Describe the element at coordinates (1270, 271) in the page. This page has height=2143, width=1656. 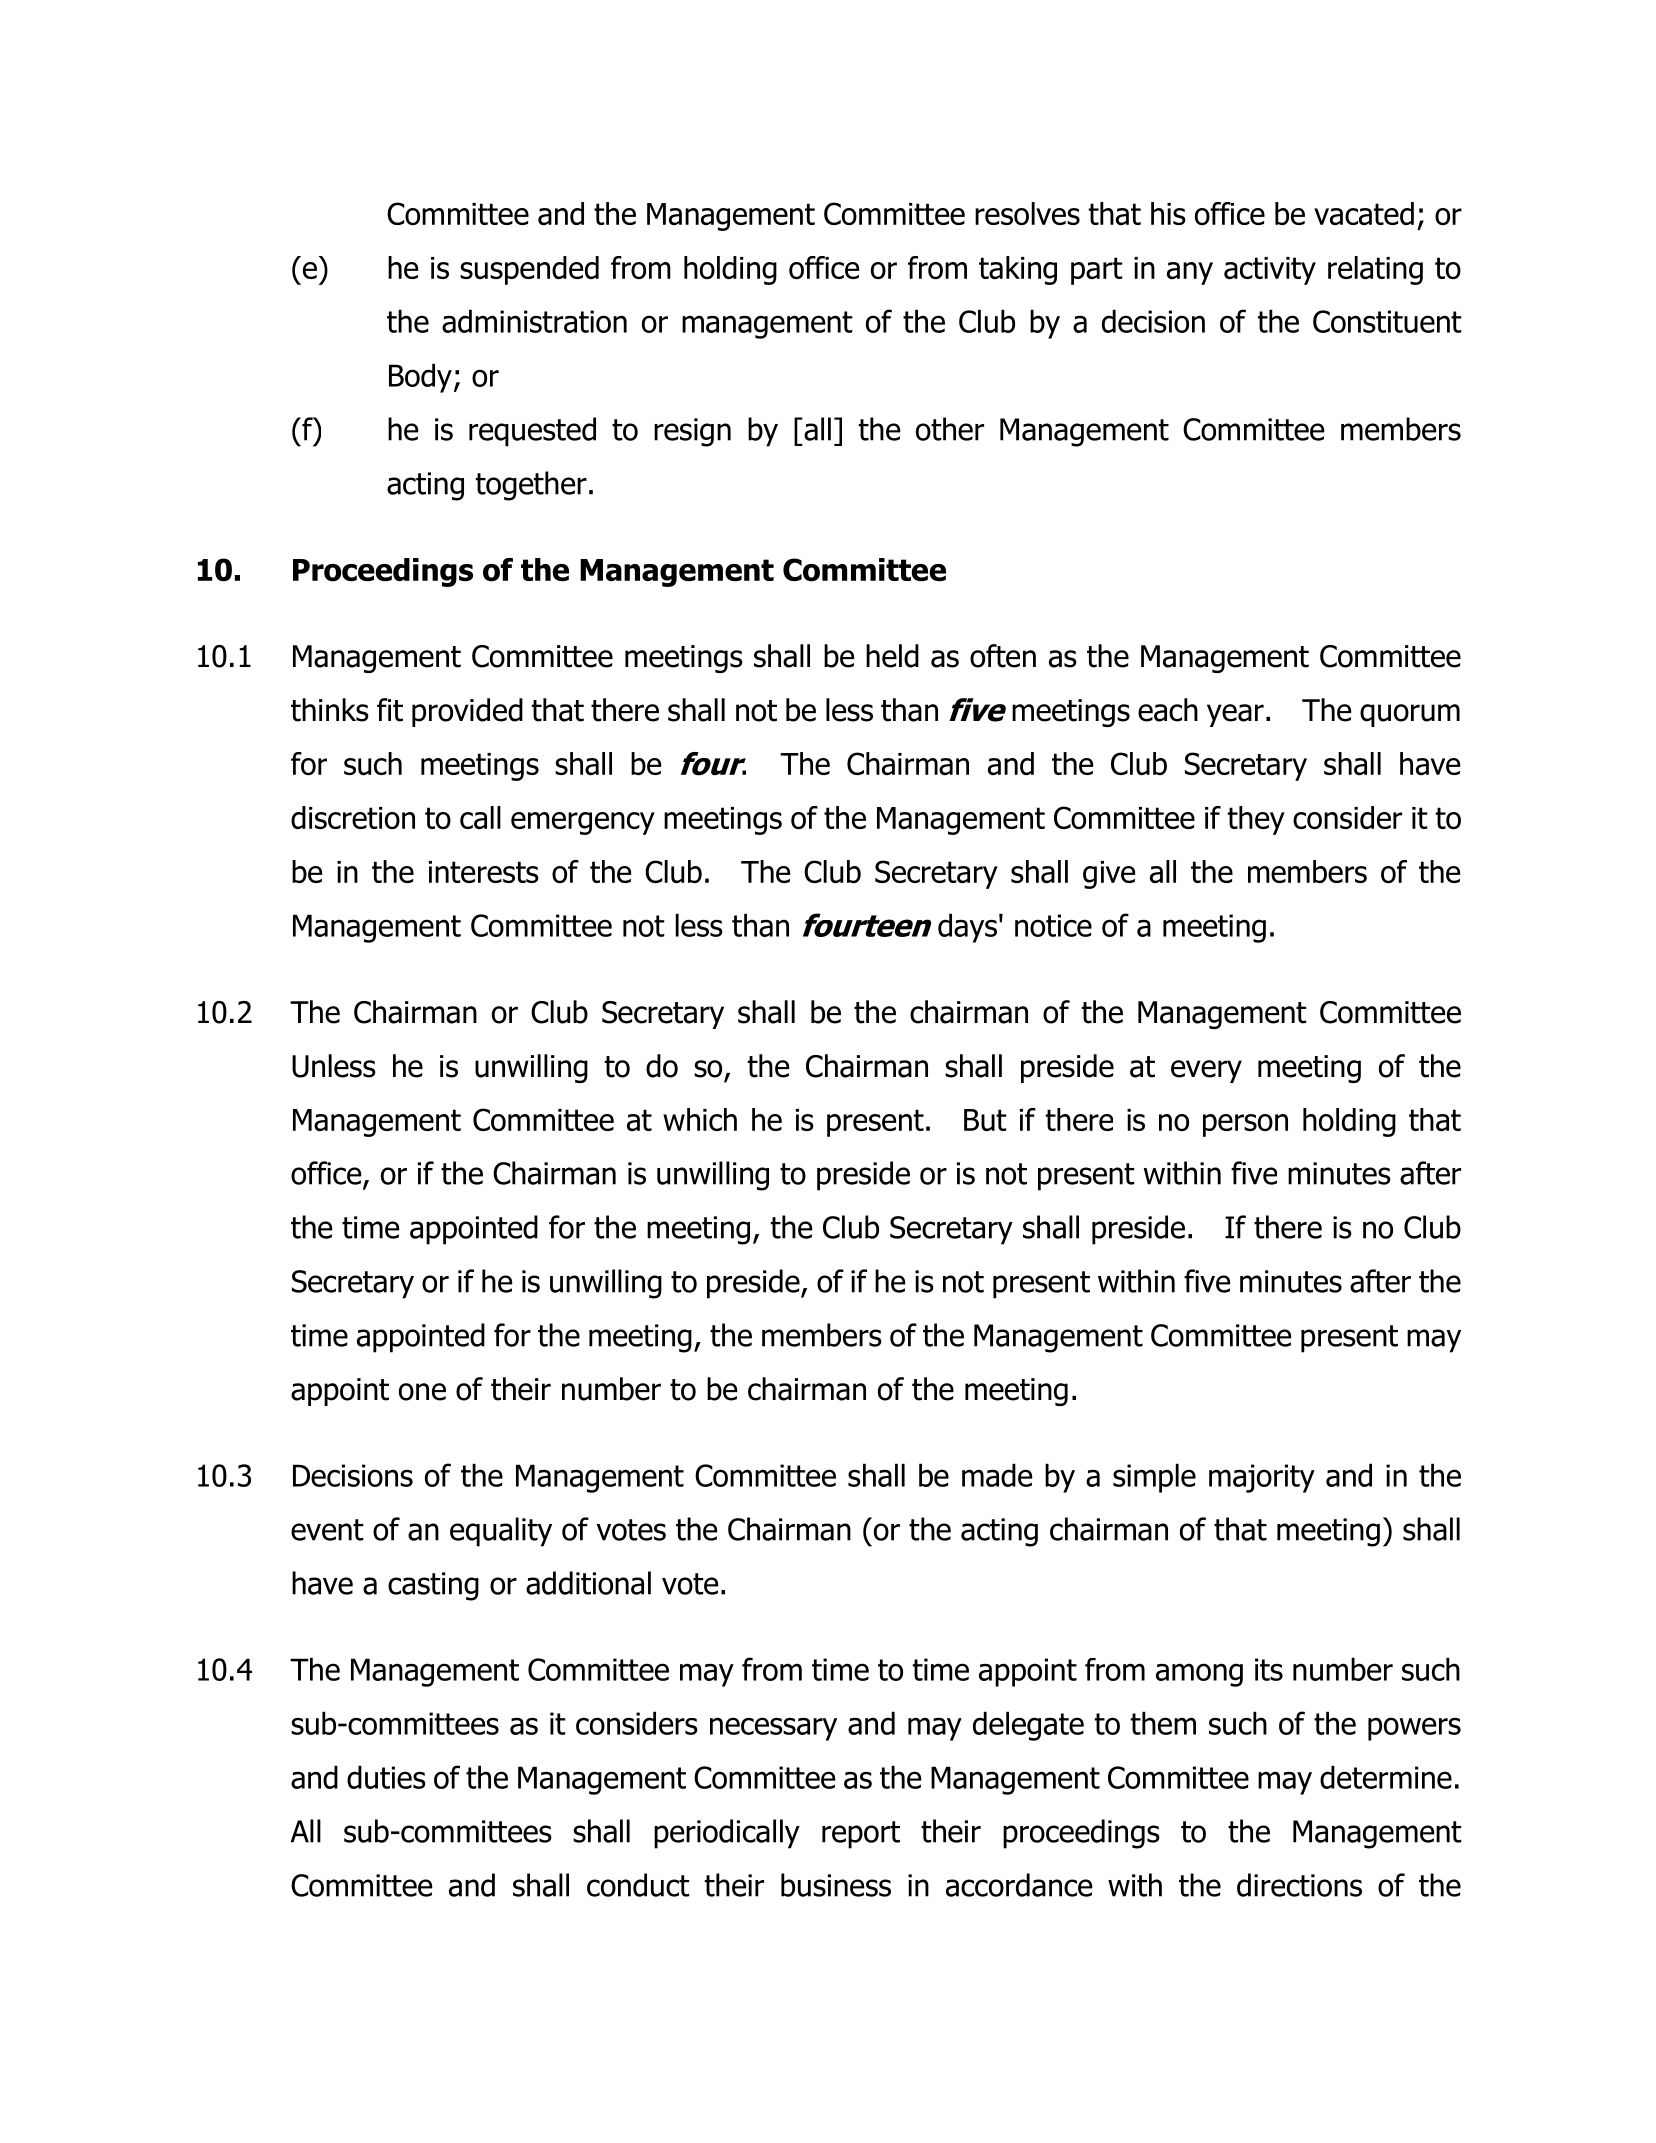
I see `activity` at that location.
